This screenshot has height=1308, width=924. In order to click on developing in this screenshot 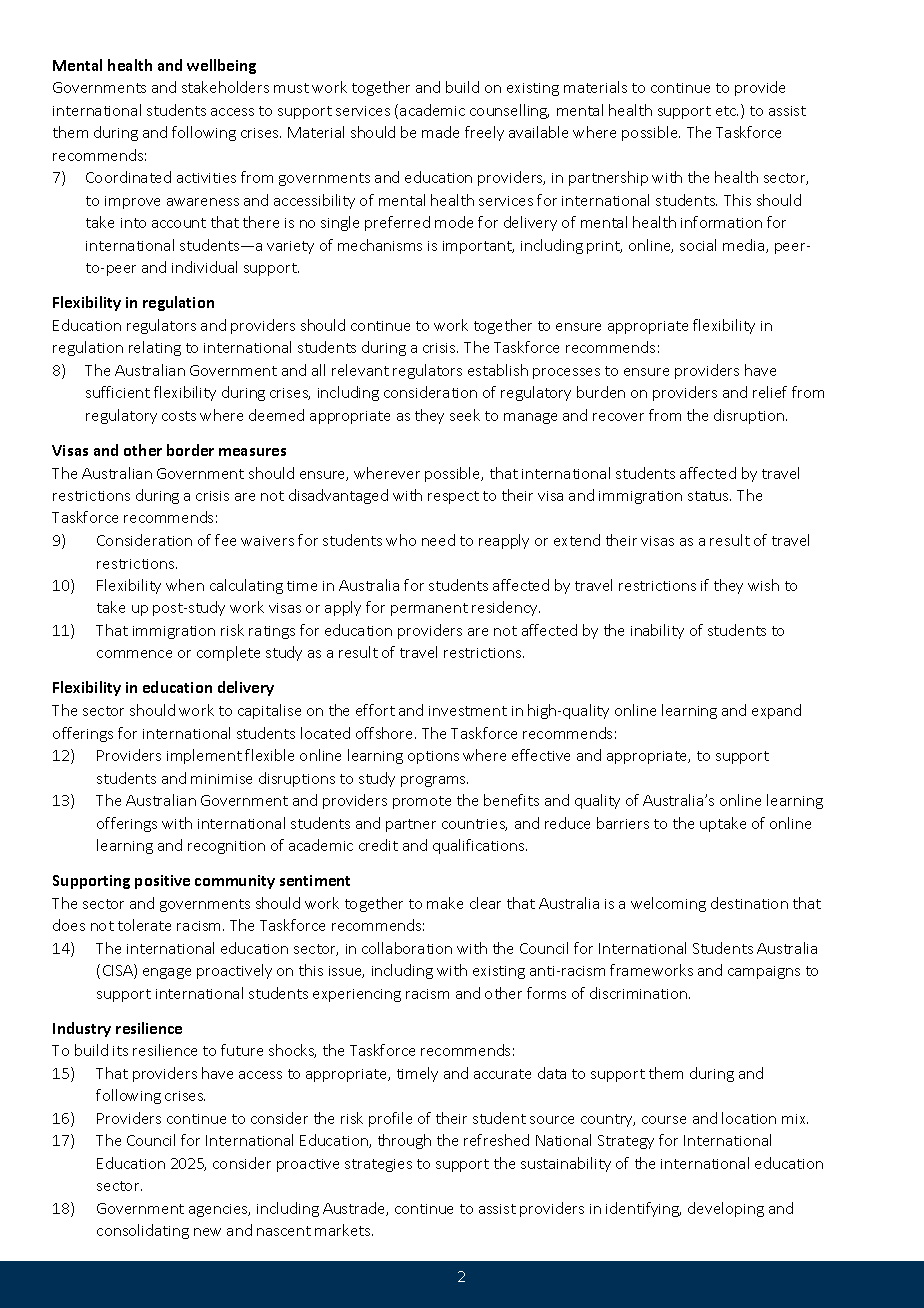, I will do `click(726, 1209)`.
